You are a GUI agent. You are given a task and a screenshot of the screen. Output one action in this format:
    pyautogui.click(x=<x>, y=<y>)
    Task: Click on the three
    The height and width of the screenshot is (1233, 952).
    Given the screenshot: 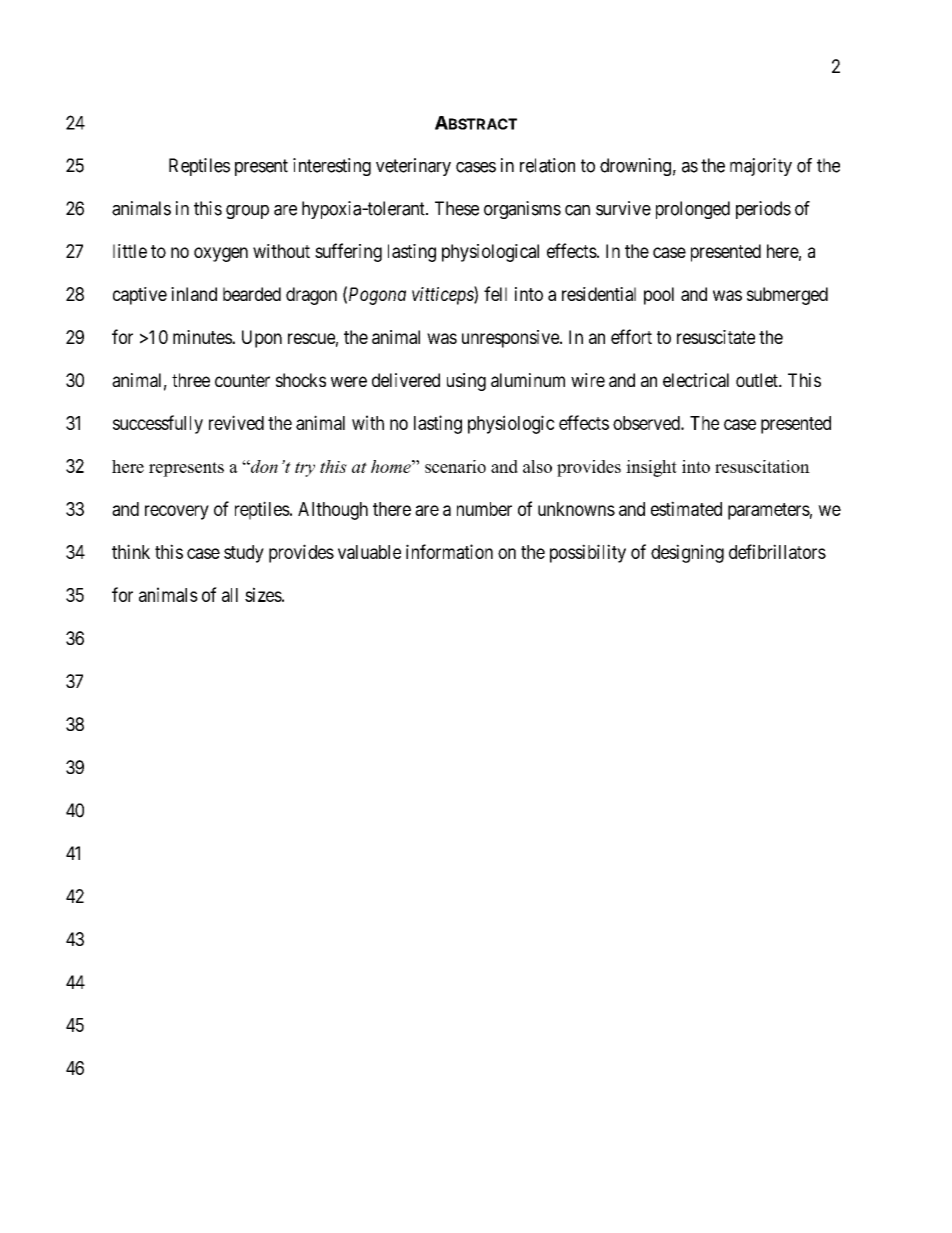 What is the action you would take?
    pyautogui.click(x=191, y=380)
